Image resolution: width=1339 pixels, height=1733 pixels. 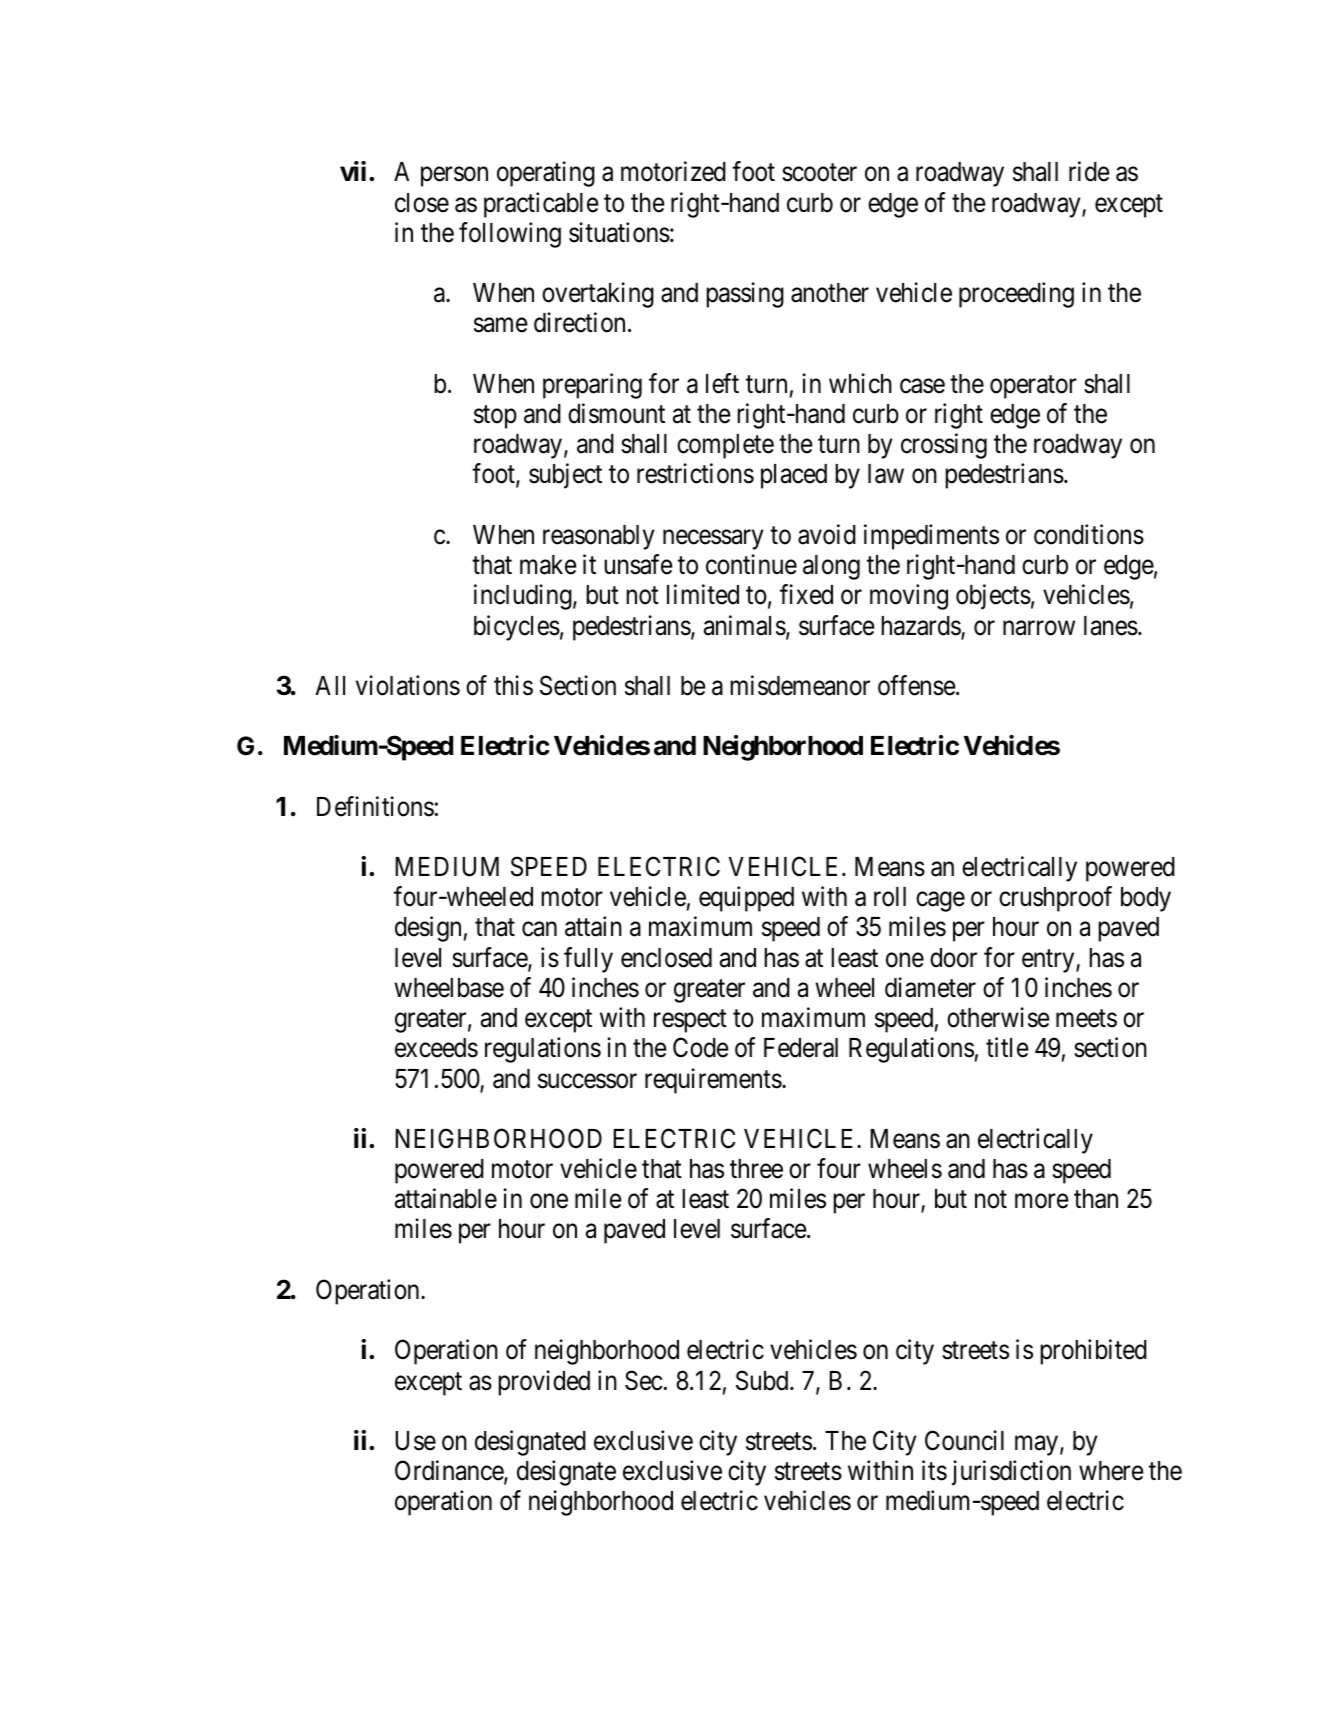 What do you see at coordinates (454, 177) in the document?
I see `person` at bounding box center [454, 177].
